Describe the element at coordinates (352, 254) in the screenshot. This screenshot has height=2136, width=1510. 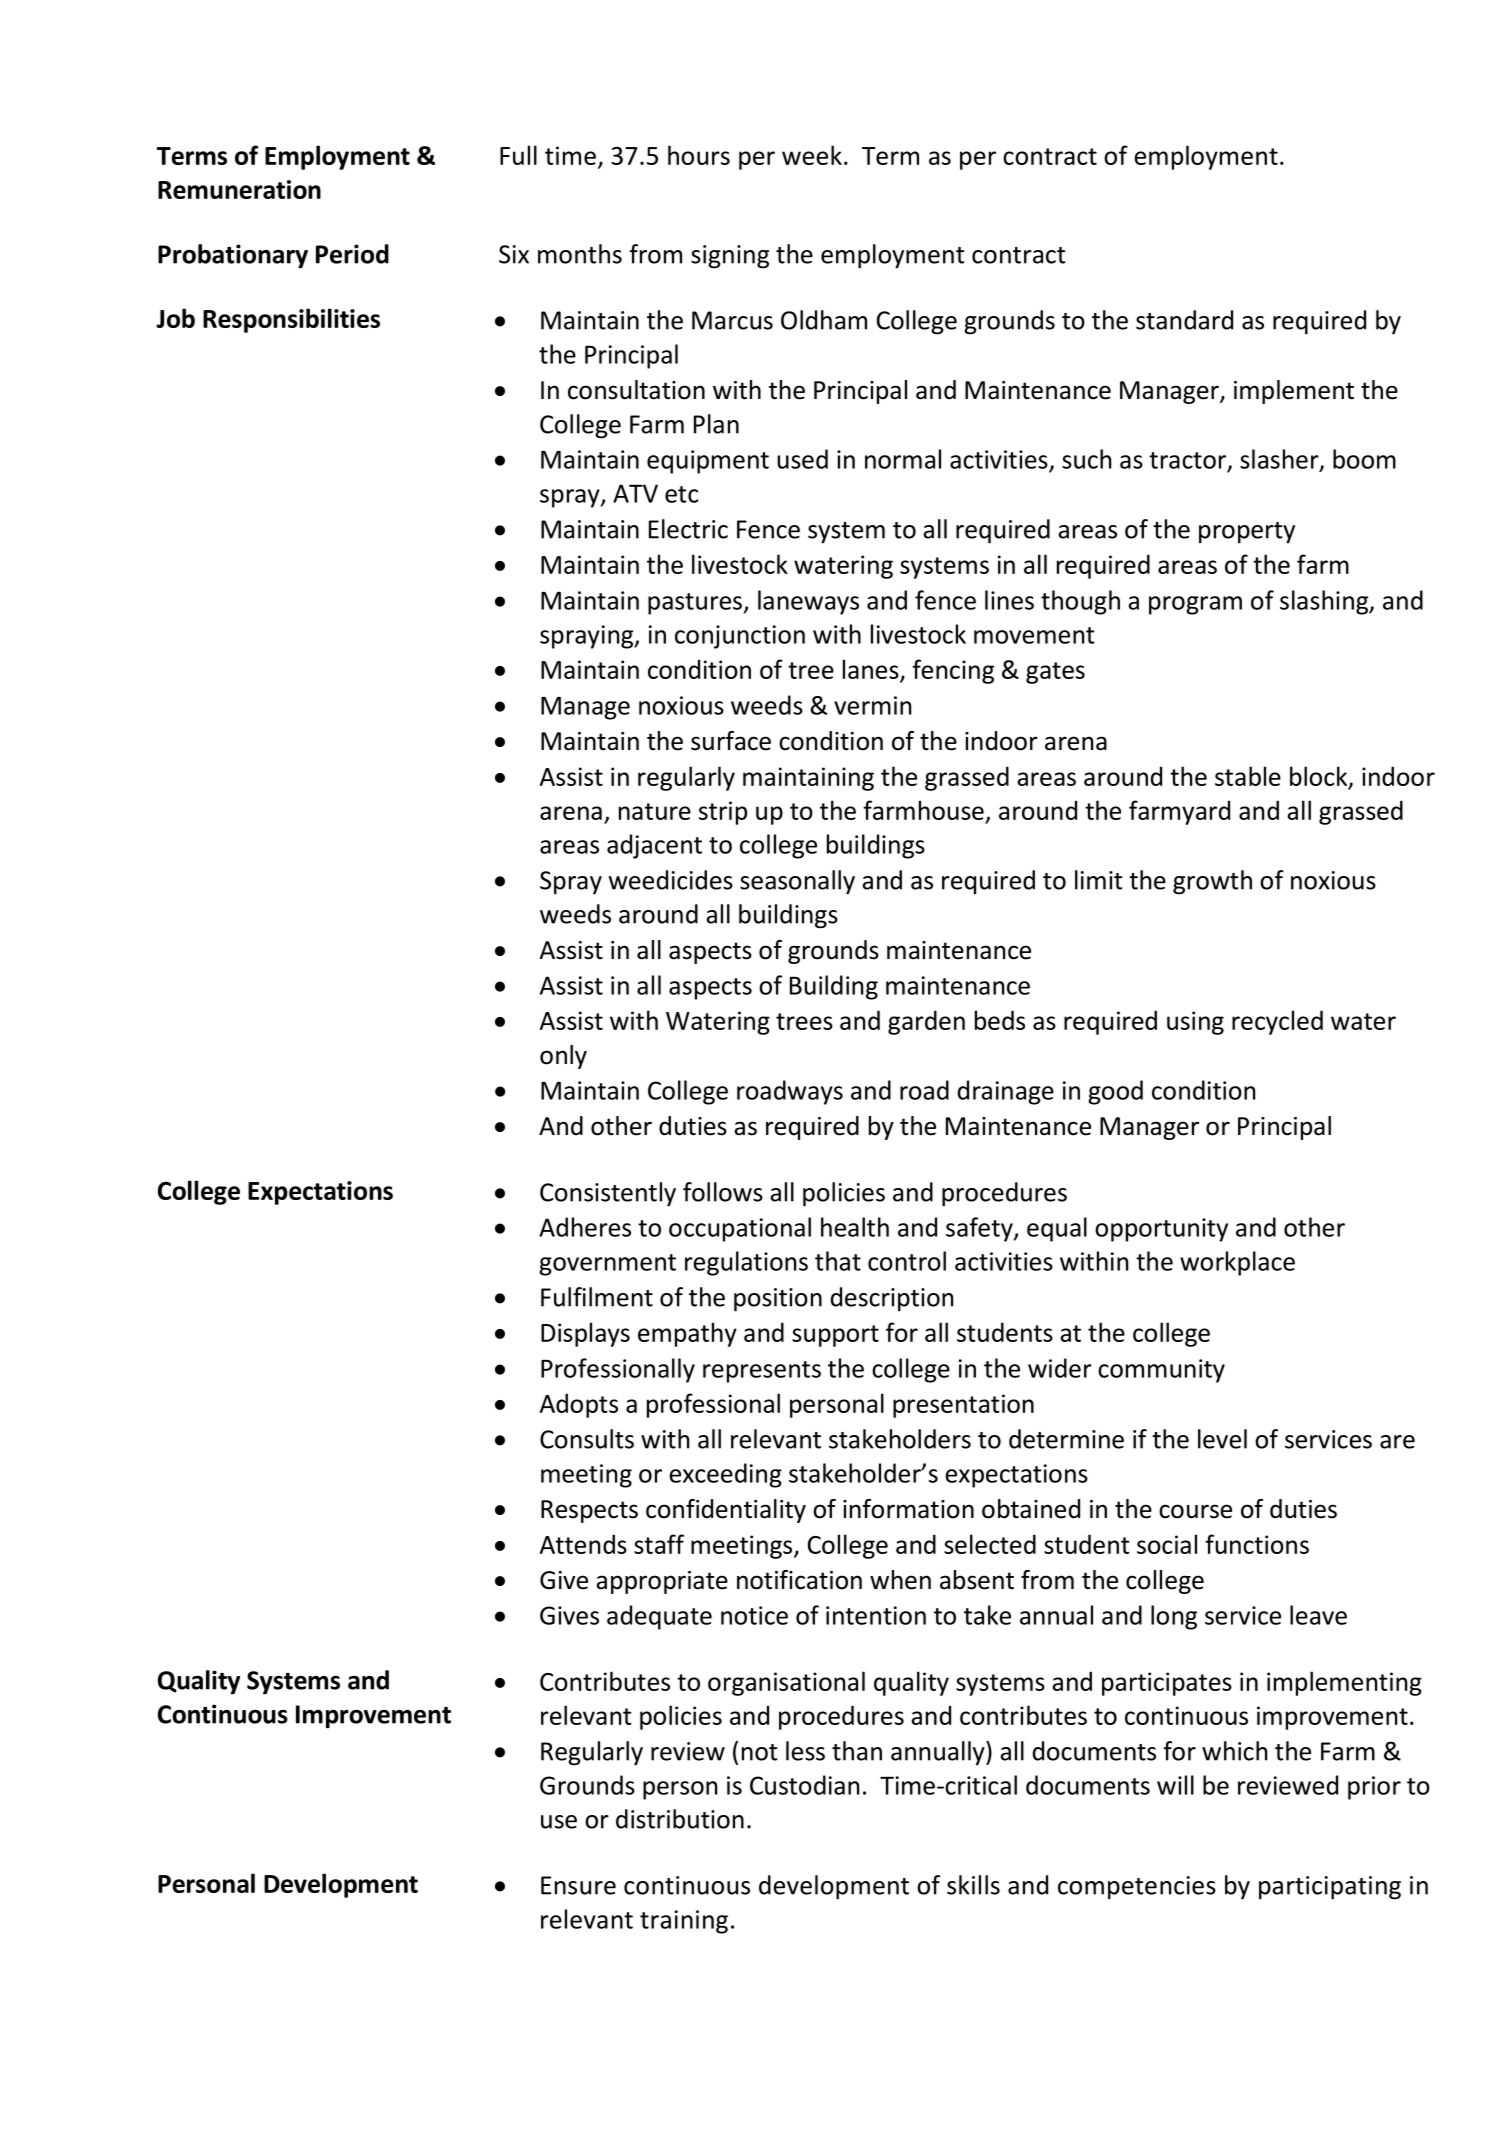
I see `Period` at that location.
